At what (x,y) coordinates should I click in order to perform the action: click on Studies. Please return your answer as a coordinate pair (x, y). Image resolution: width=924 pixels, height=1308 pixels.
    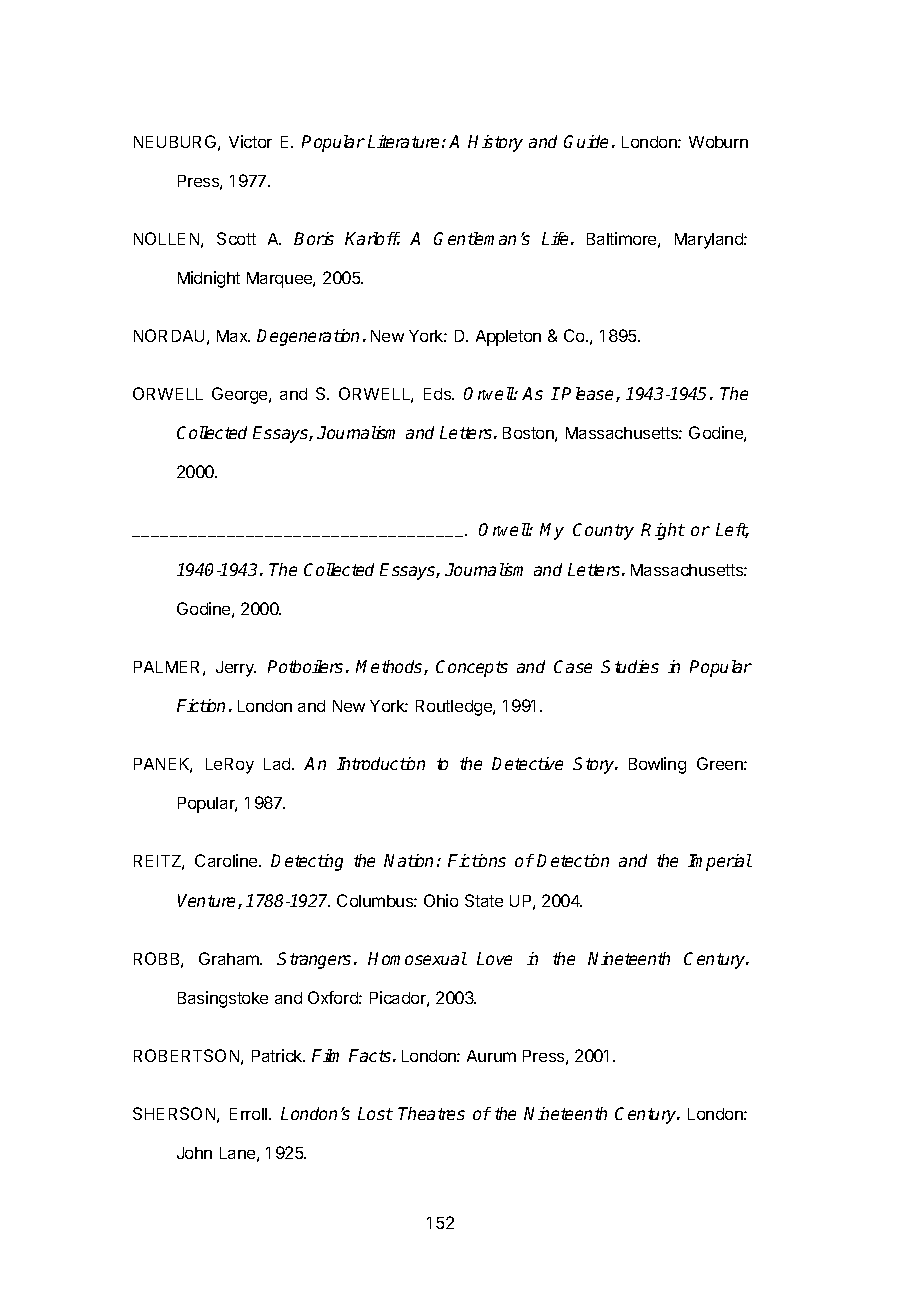
    Looking at the image, I should click on (630, 666).
